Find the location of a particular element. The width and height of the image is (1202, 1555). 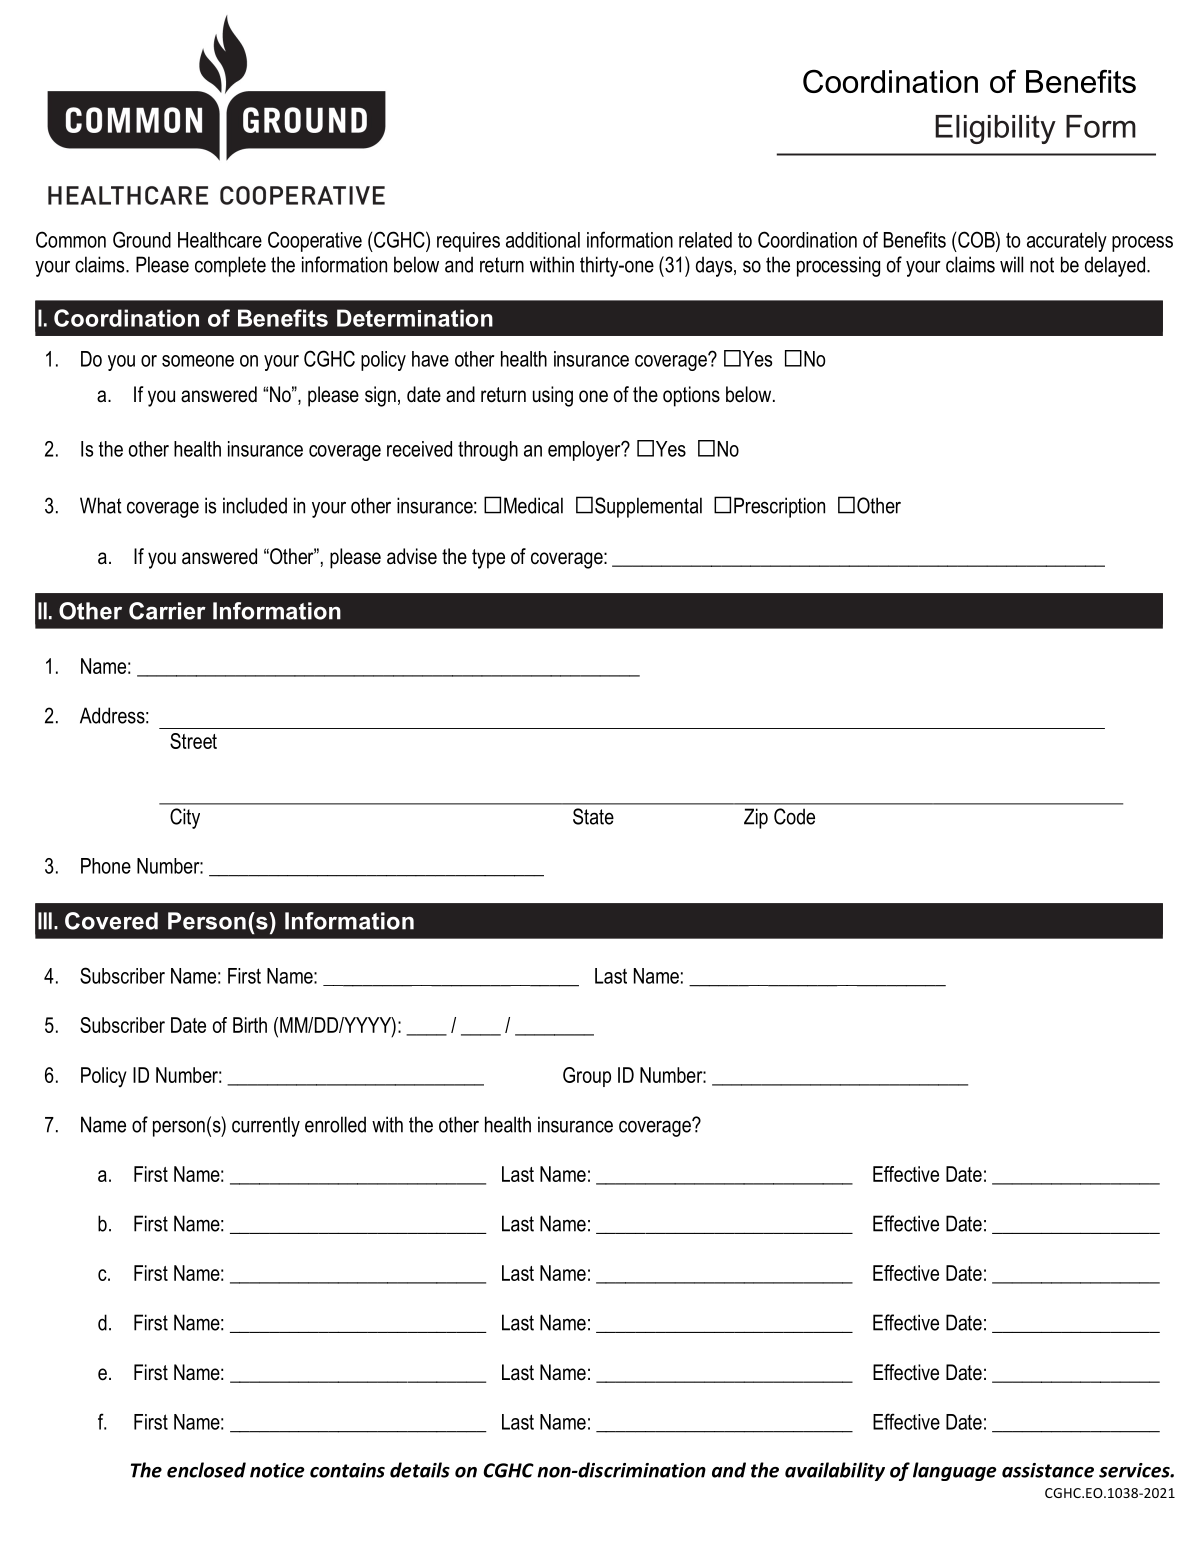

Eligibility is located at coordinates (995, 129).
